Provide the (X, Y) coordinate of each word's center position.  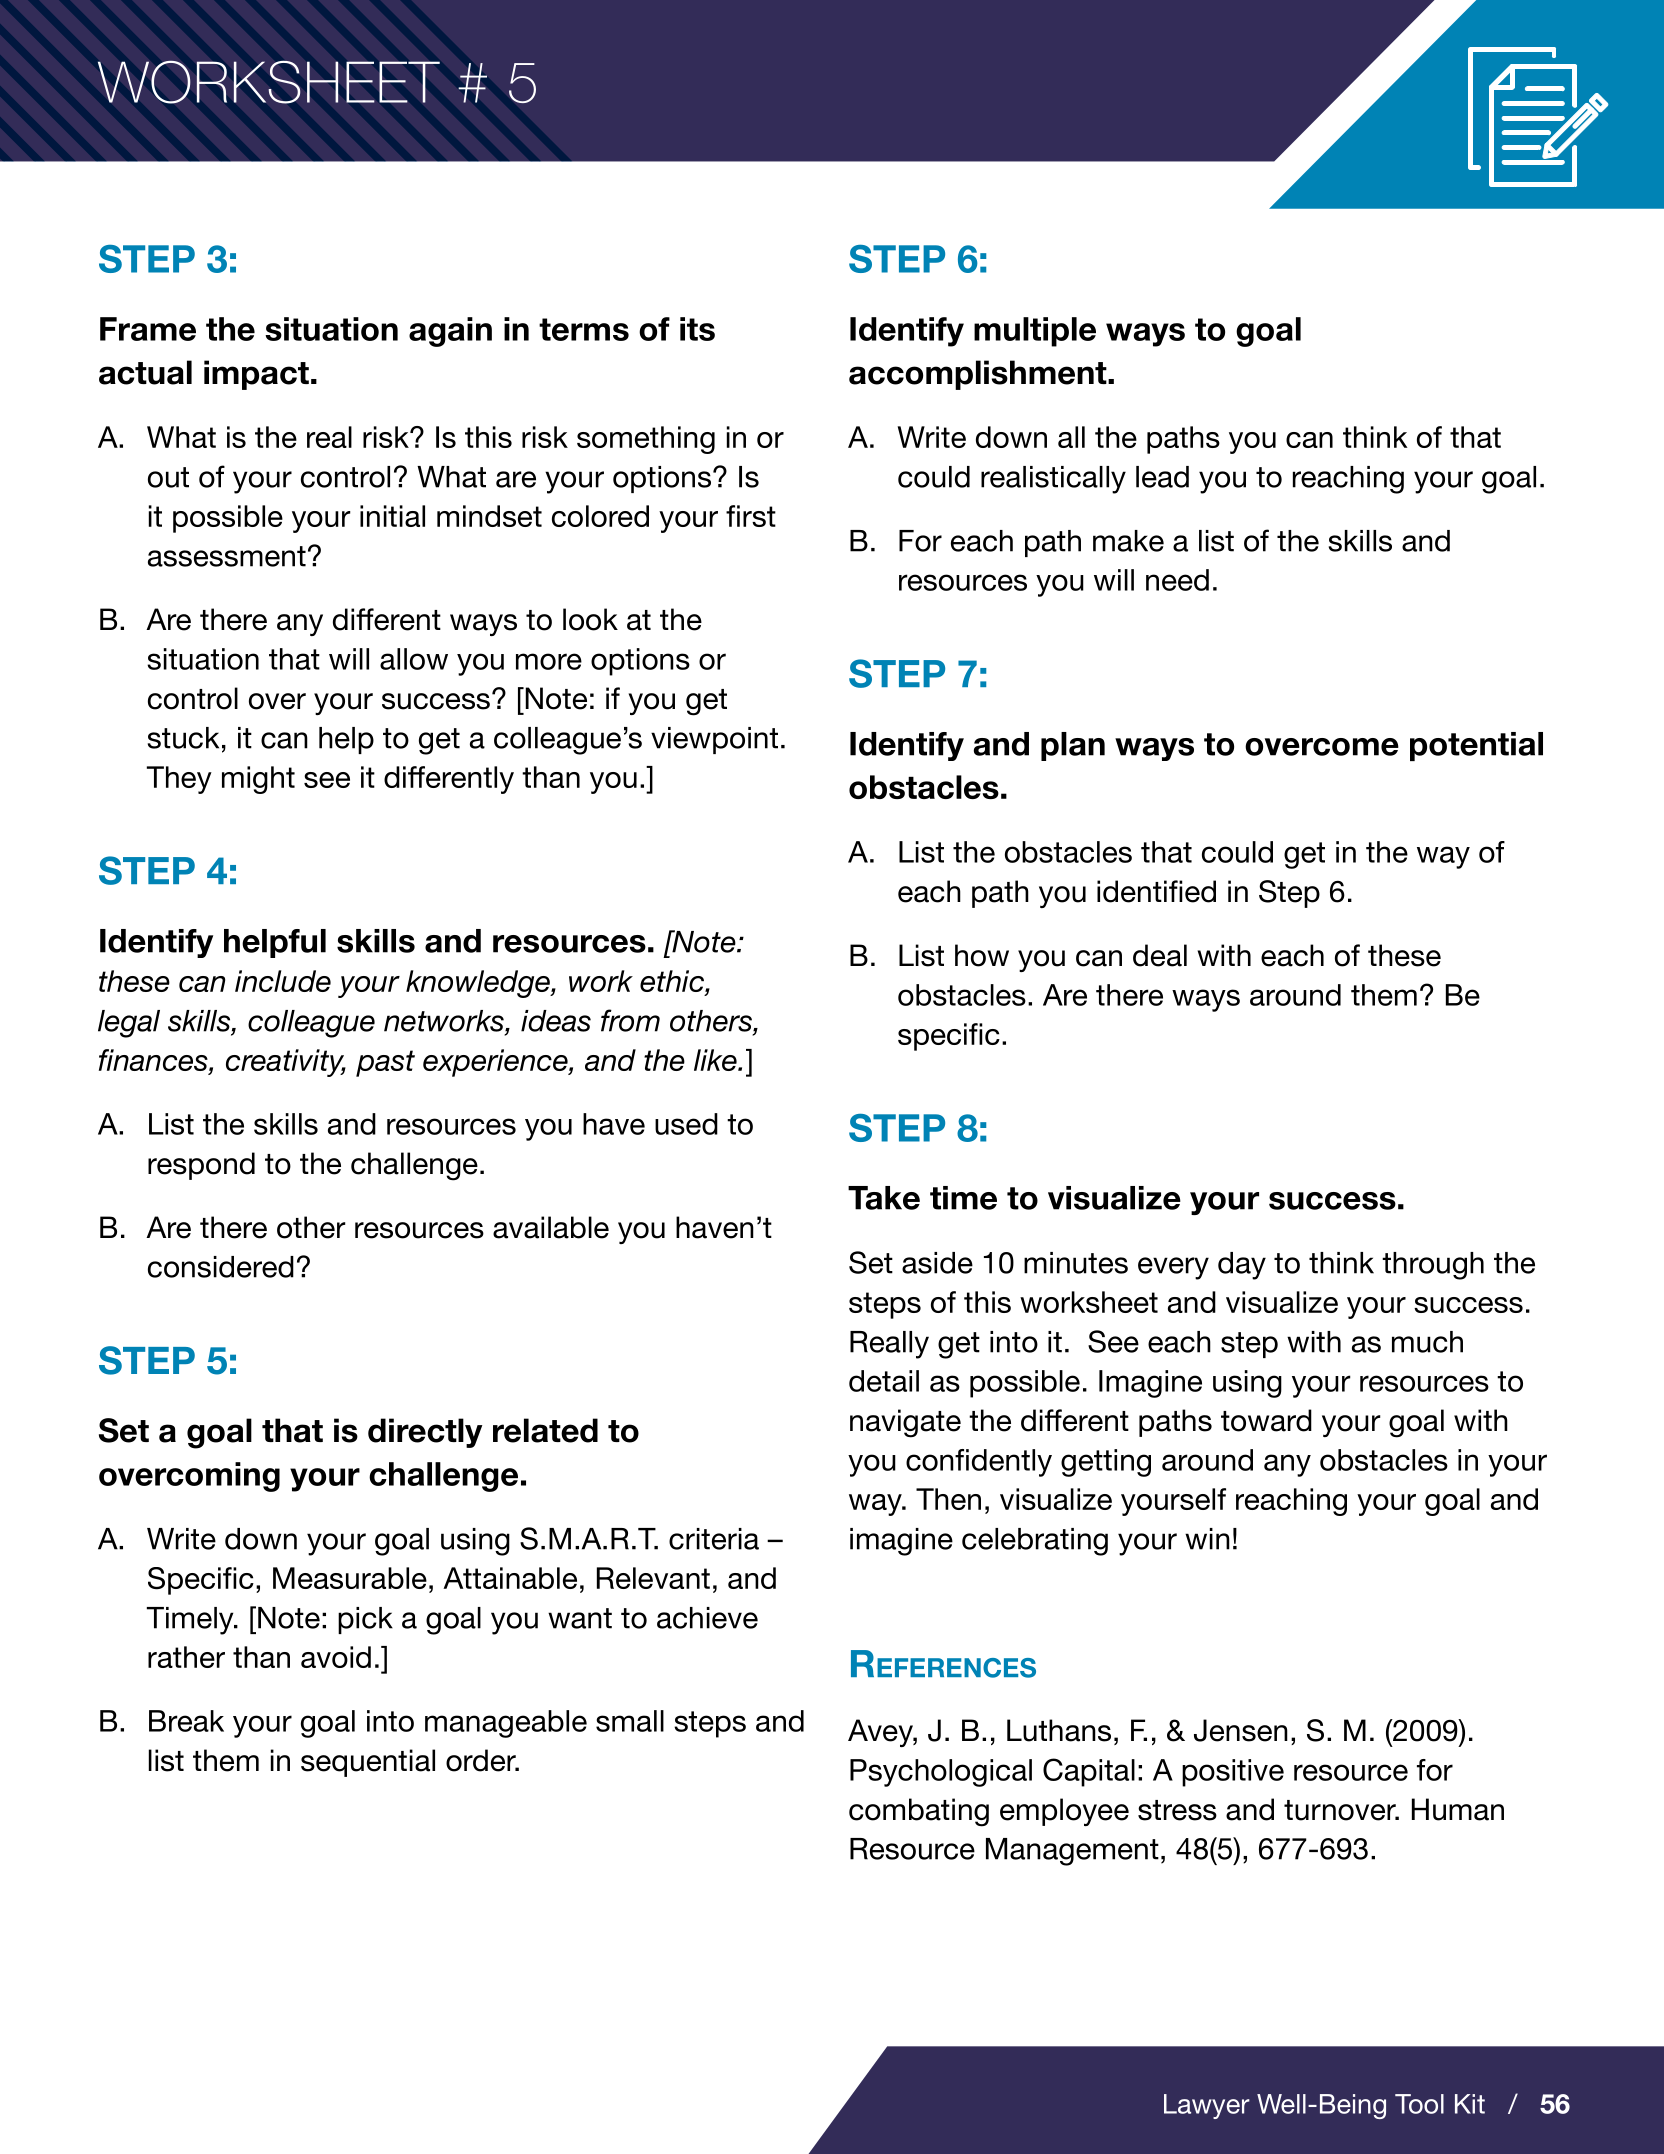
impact (256, 375)
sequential (368, 1763)
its (697, 329)
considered (221, 1267)
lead (1162, 477)
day (1242, 1266)
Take (884, 1198)
